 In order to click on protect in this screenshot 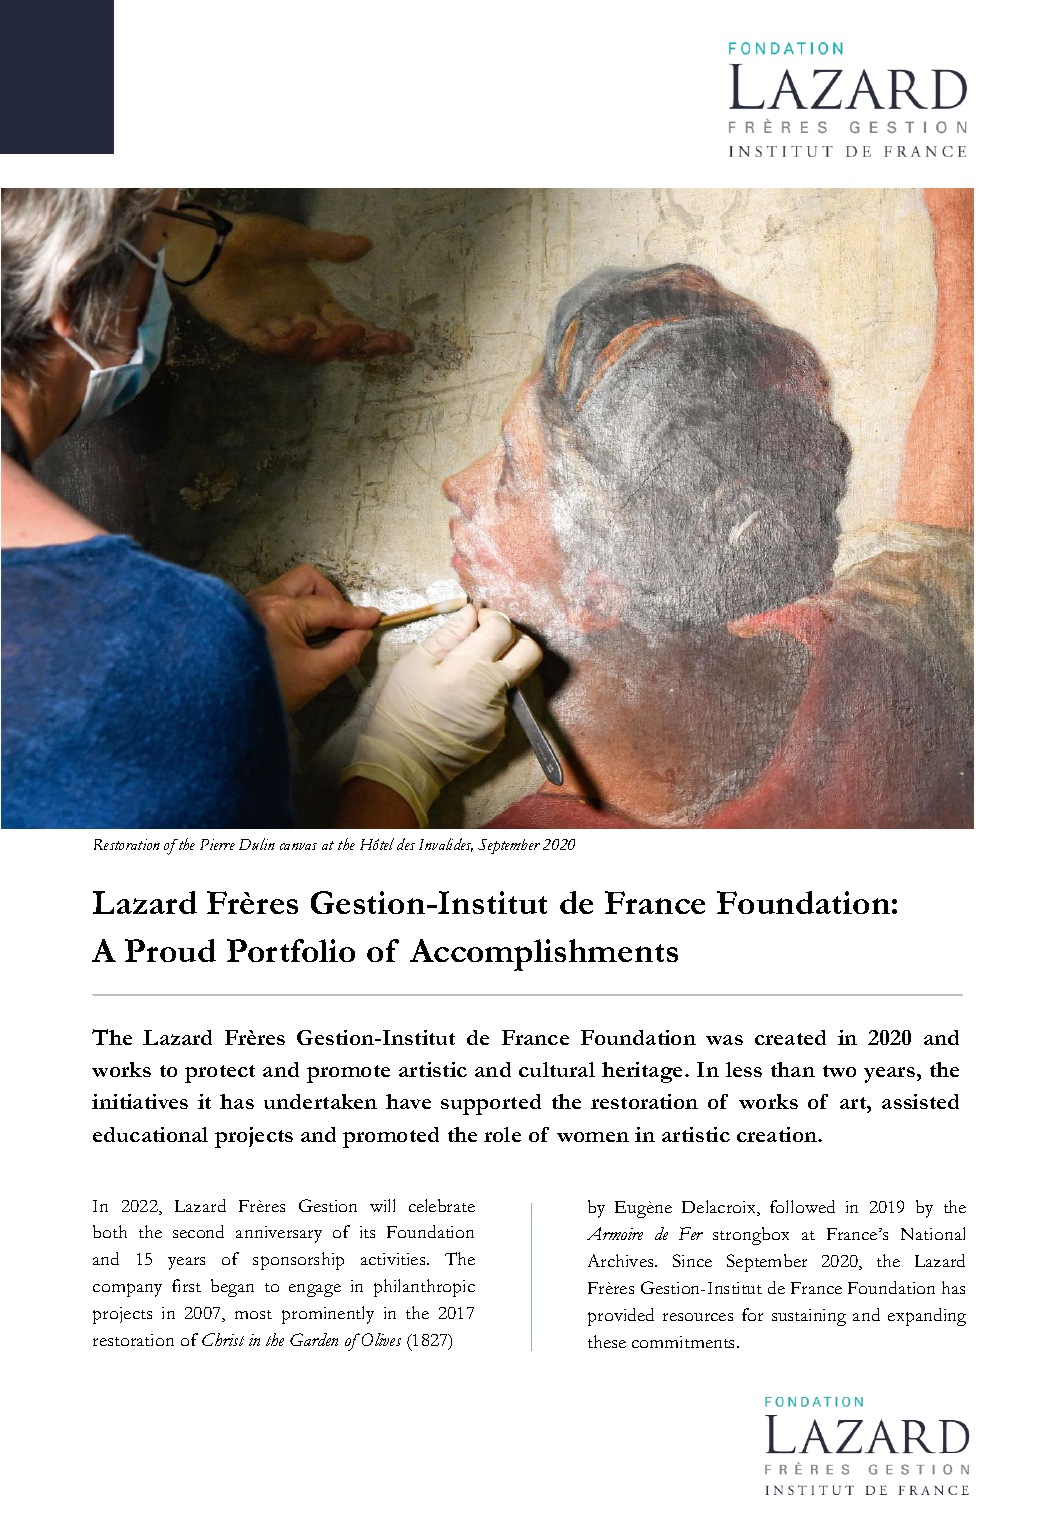, I will do `click(220, 1074)`.
